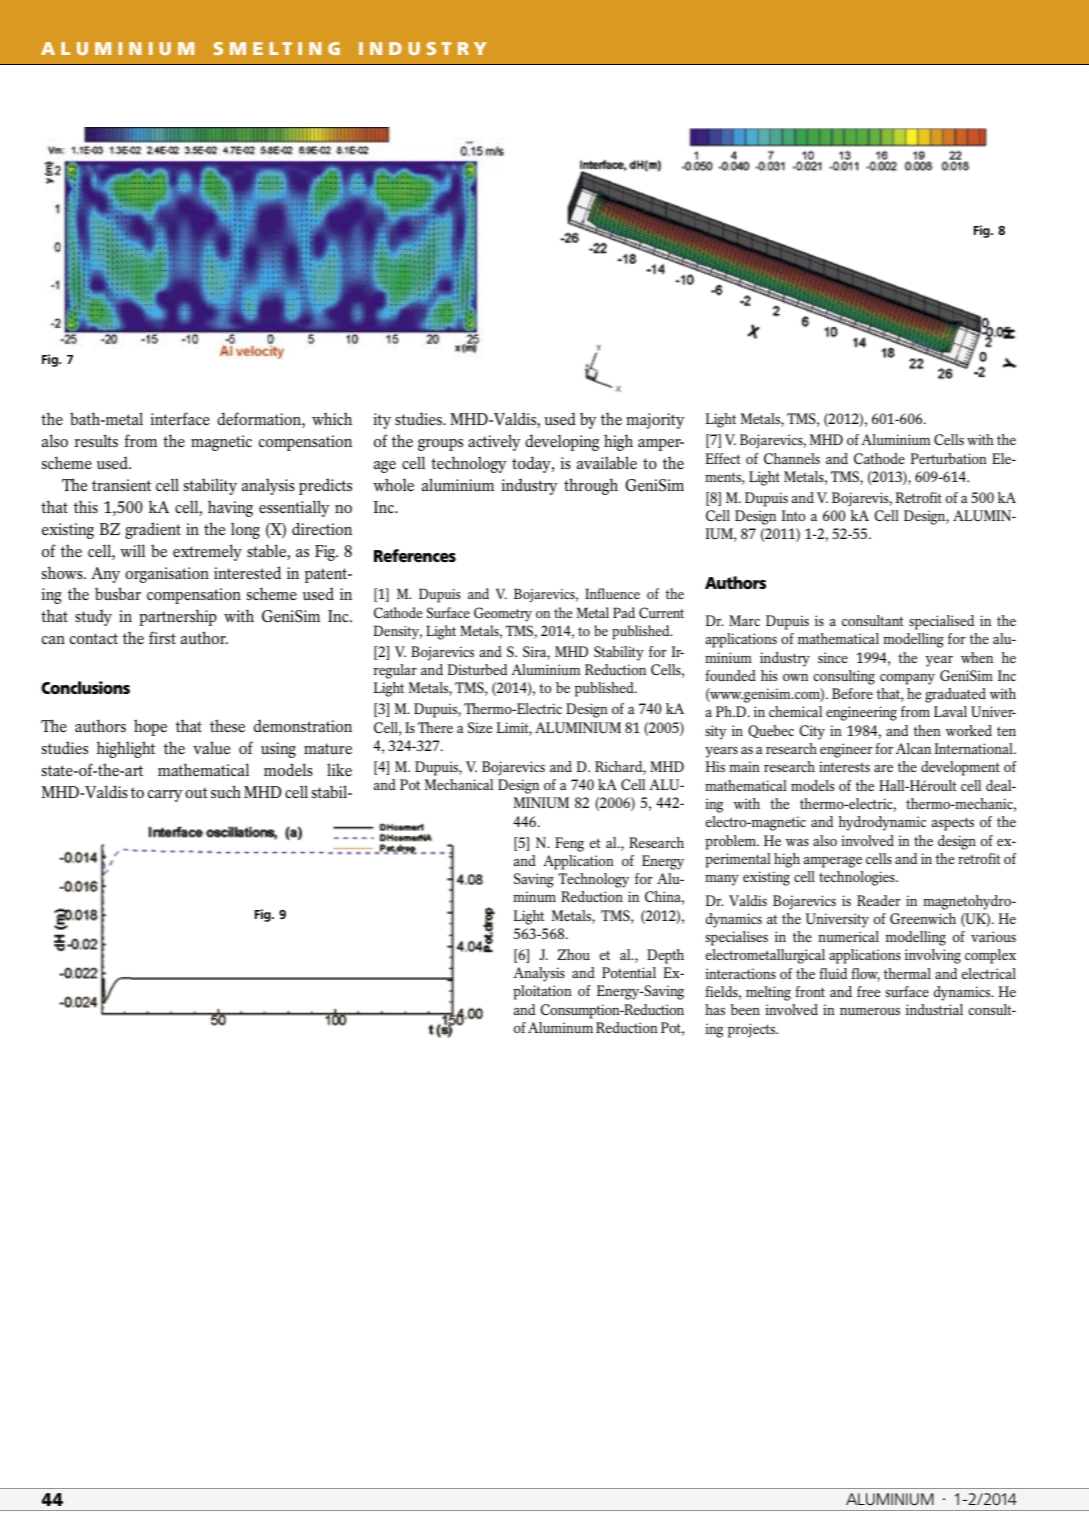 The height and width of the document is (1540, 1089). I want to click on carry, so click(165, 796).
